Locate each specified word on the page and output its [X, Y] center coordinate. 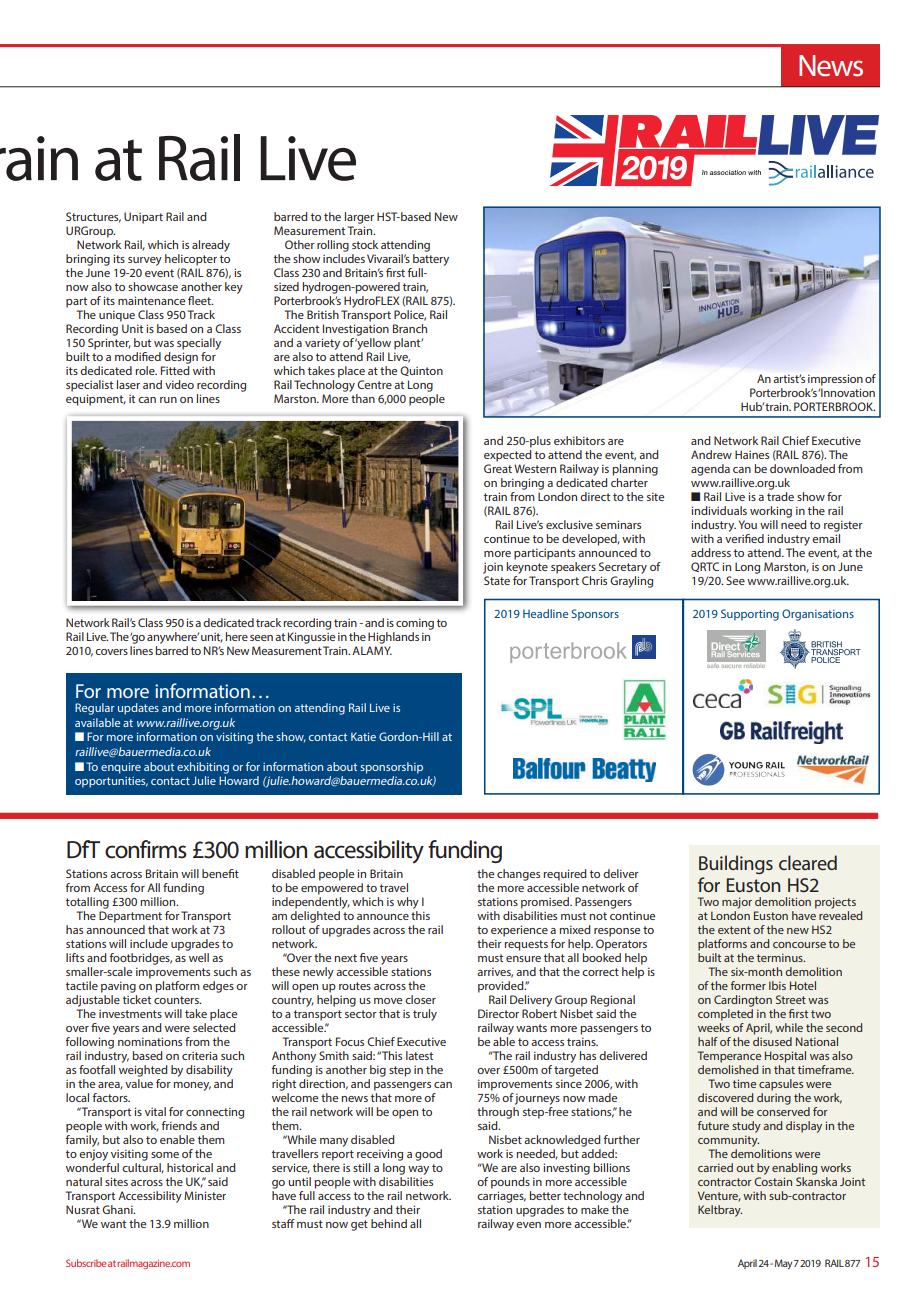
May [783, 1264]
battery [431, 260]
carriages [501, 1197]
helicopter [191, 260]
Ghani [118, 1209]
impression [835, 380]
